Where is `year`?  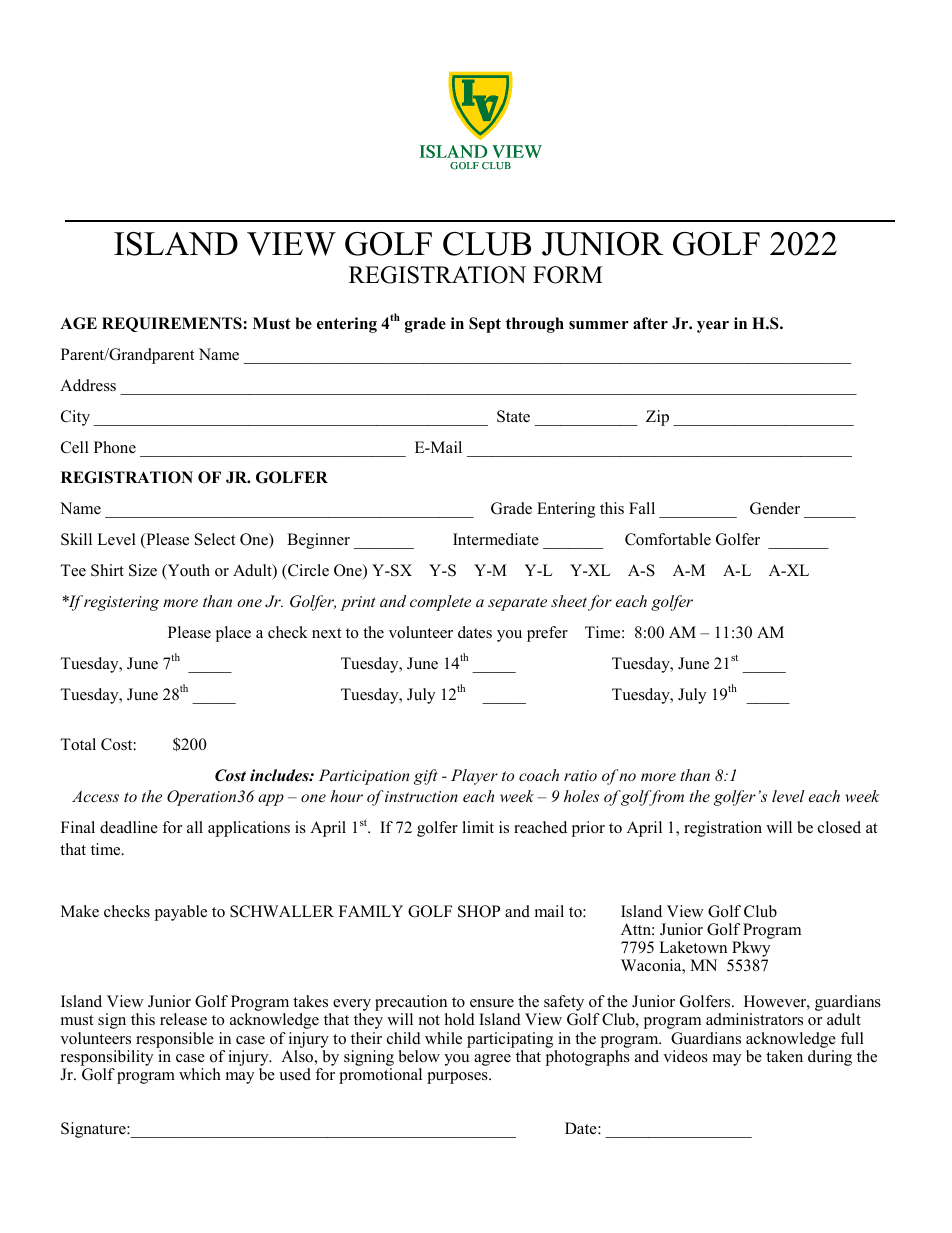
year is located at coordinates (713, 327).
